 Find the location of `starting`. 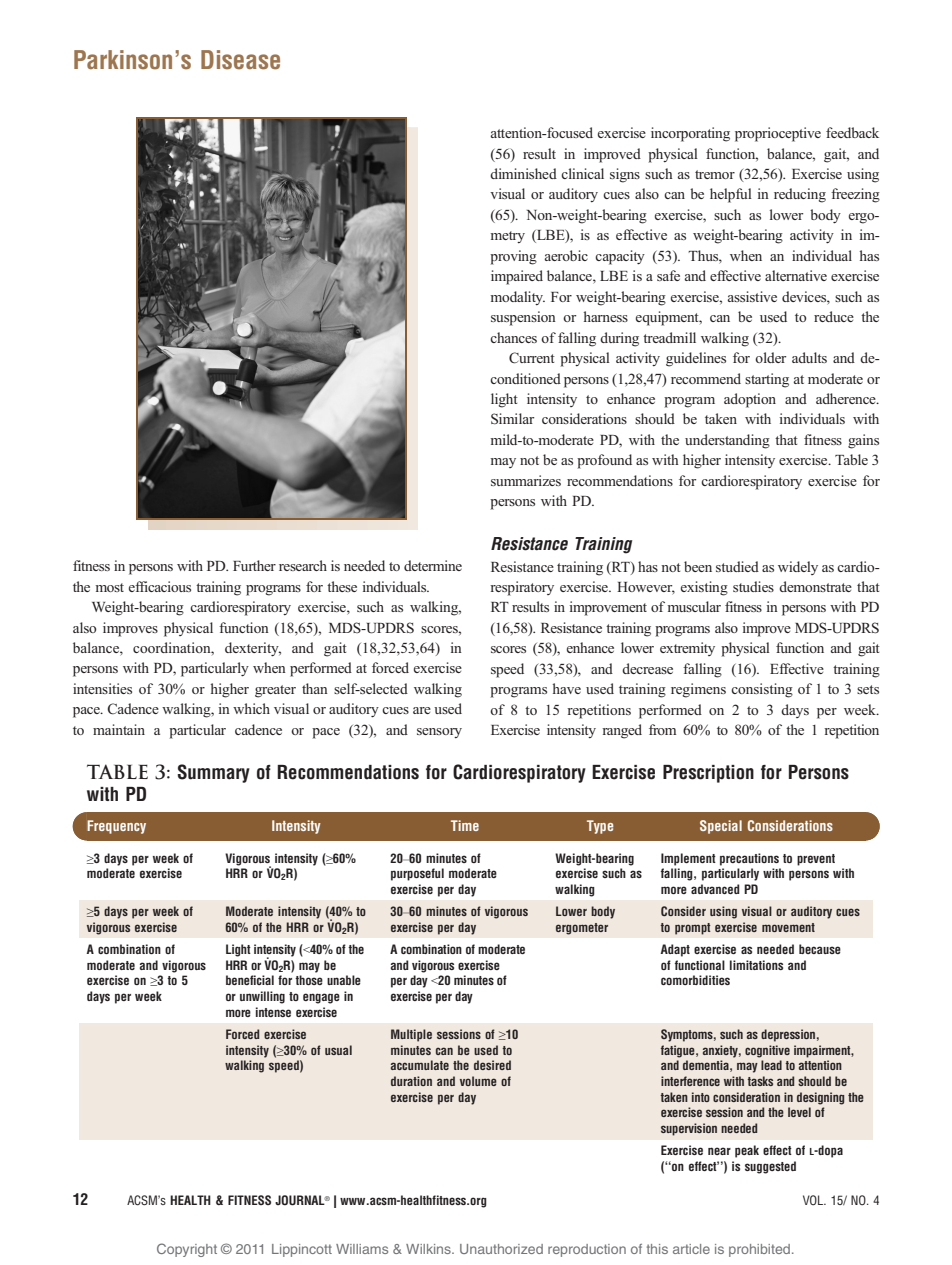

starting is located at coordinates (767, 380).
